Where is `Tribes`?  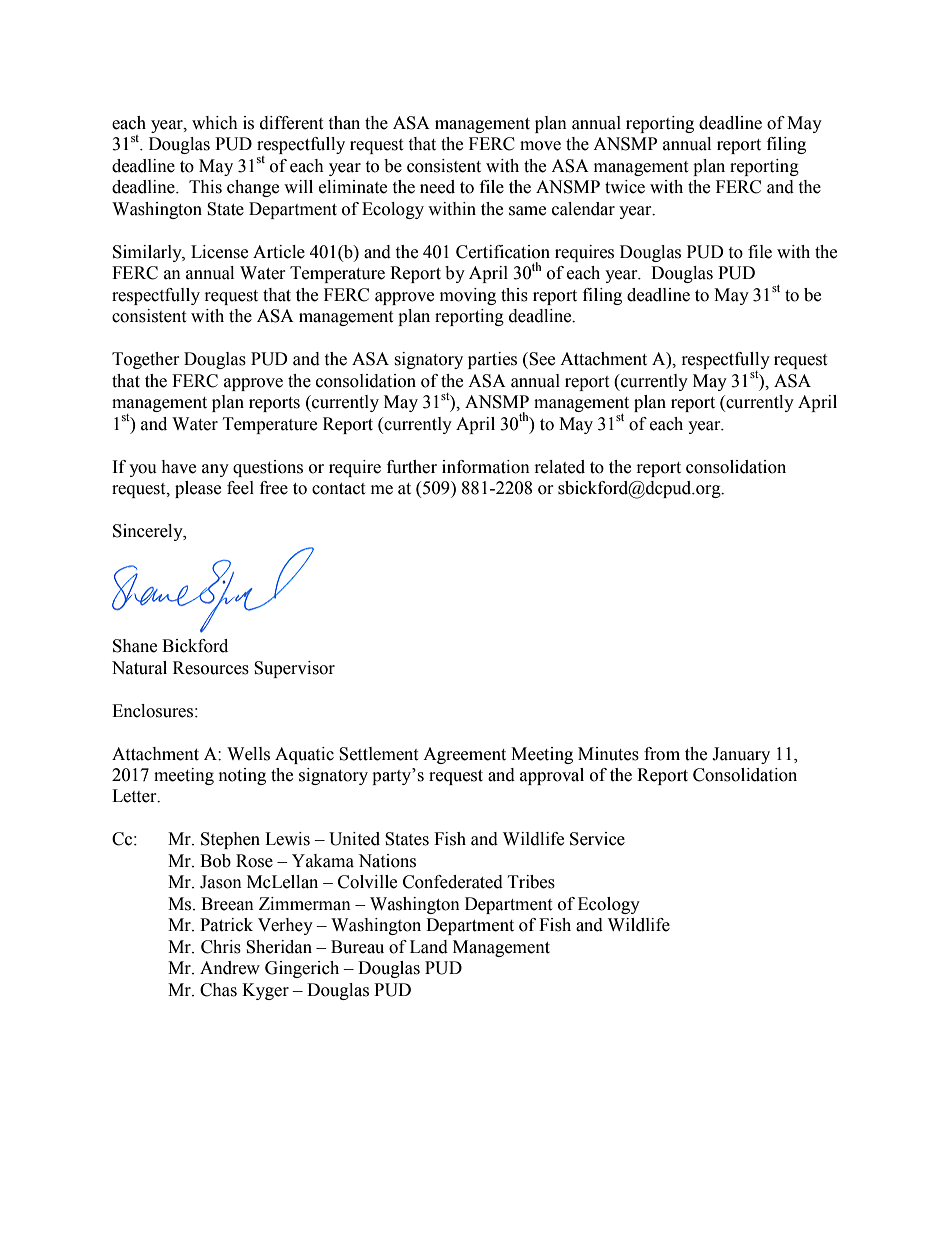 Tribes is located at coordinates (531, 882).
